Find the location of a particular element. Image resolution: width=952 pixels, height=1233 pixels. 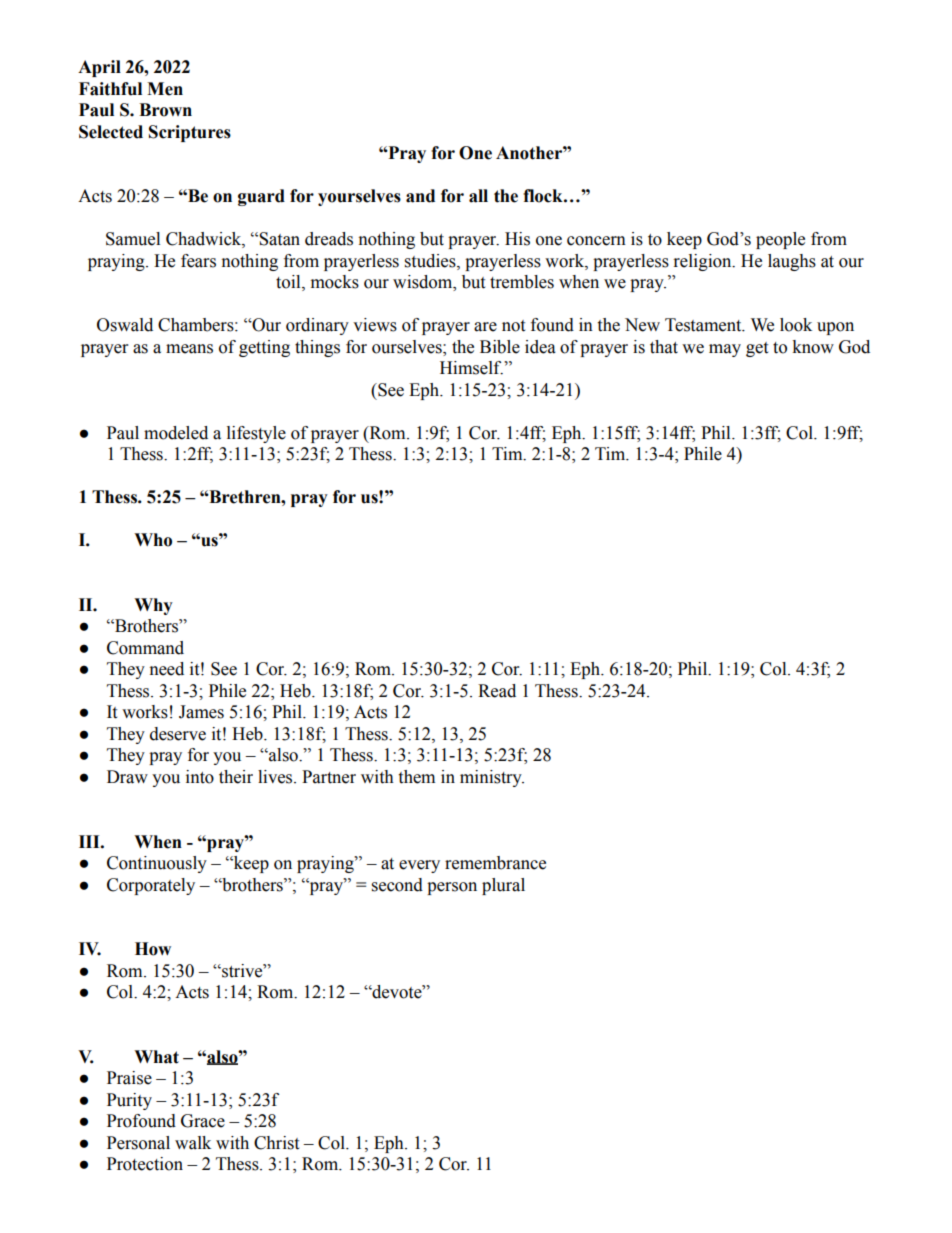

walk is located at coordinates (193, 1143).
